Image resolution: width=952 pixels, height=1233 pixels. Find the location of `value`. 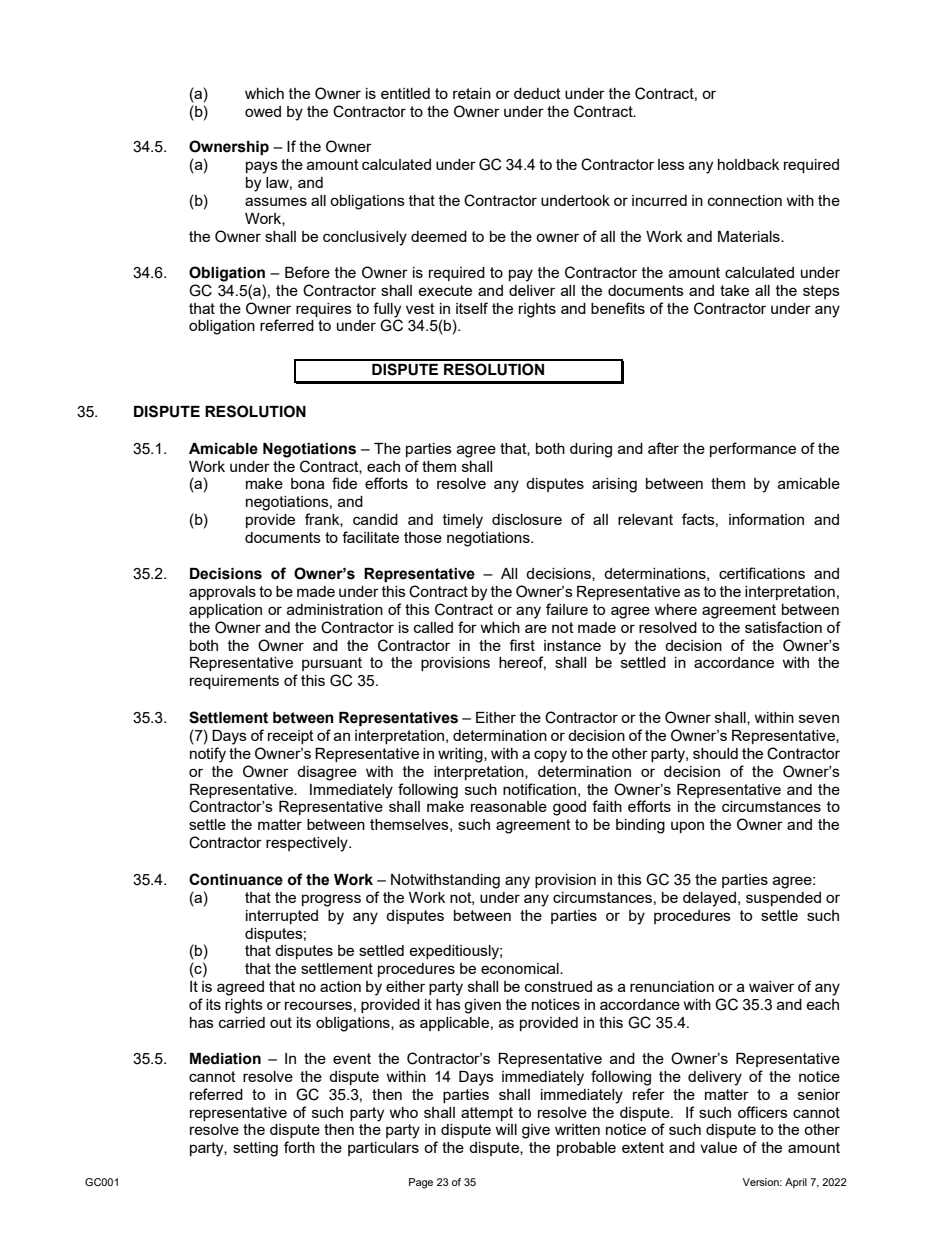

value is located at coordinates (718, 1147).
